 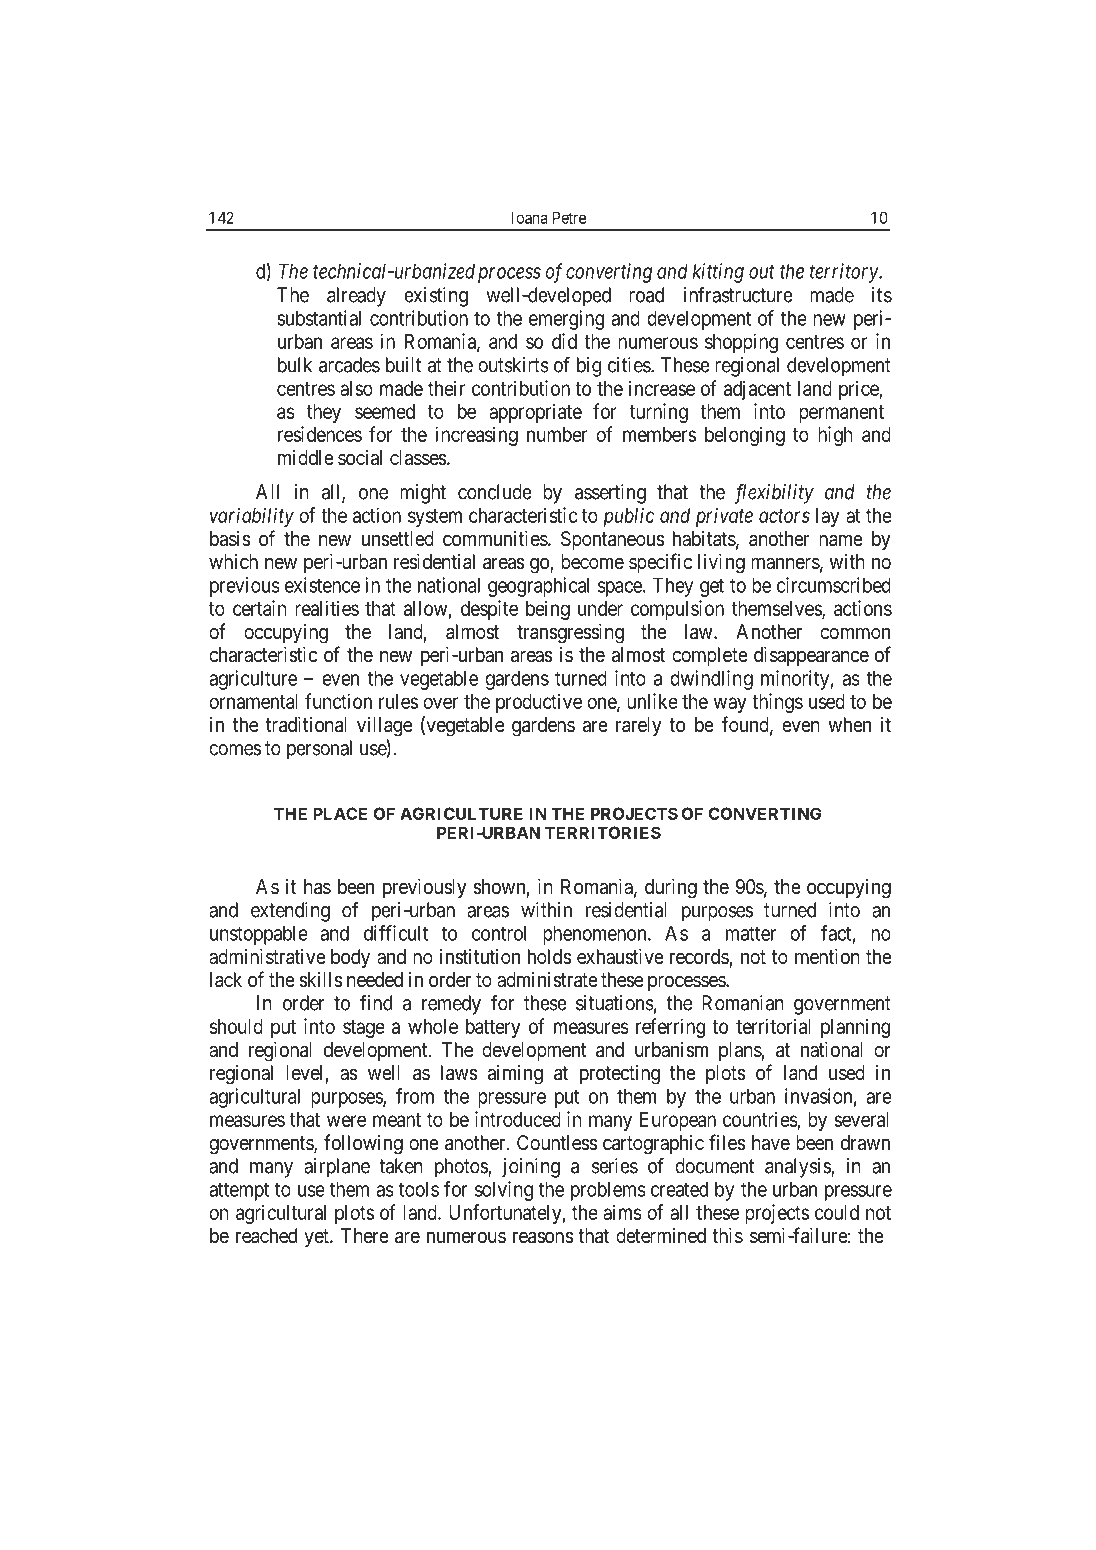 I want to click on yet, so click(x=317, y=1238).
